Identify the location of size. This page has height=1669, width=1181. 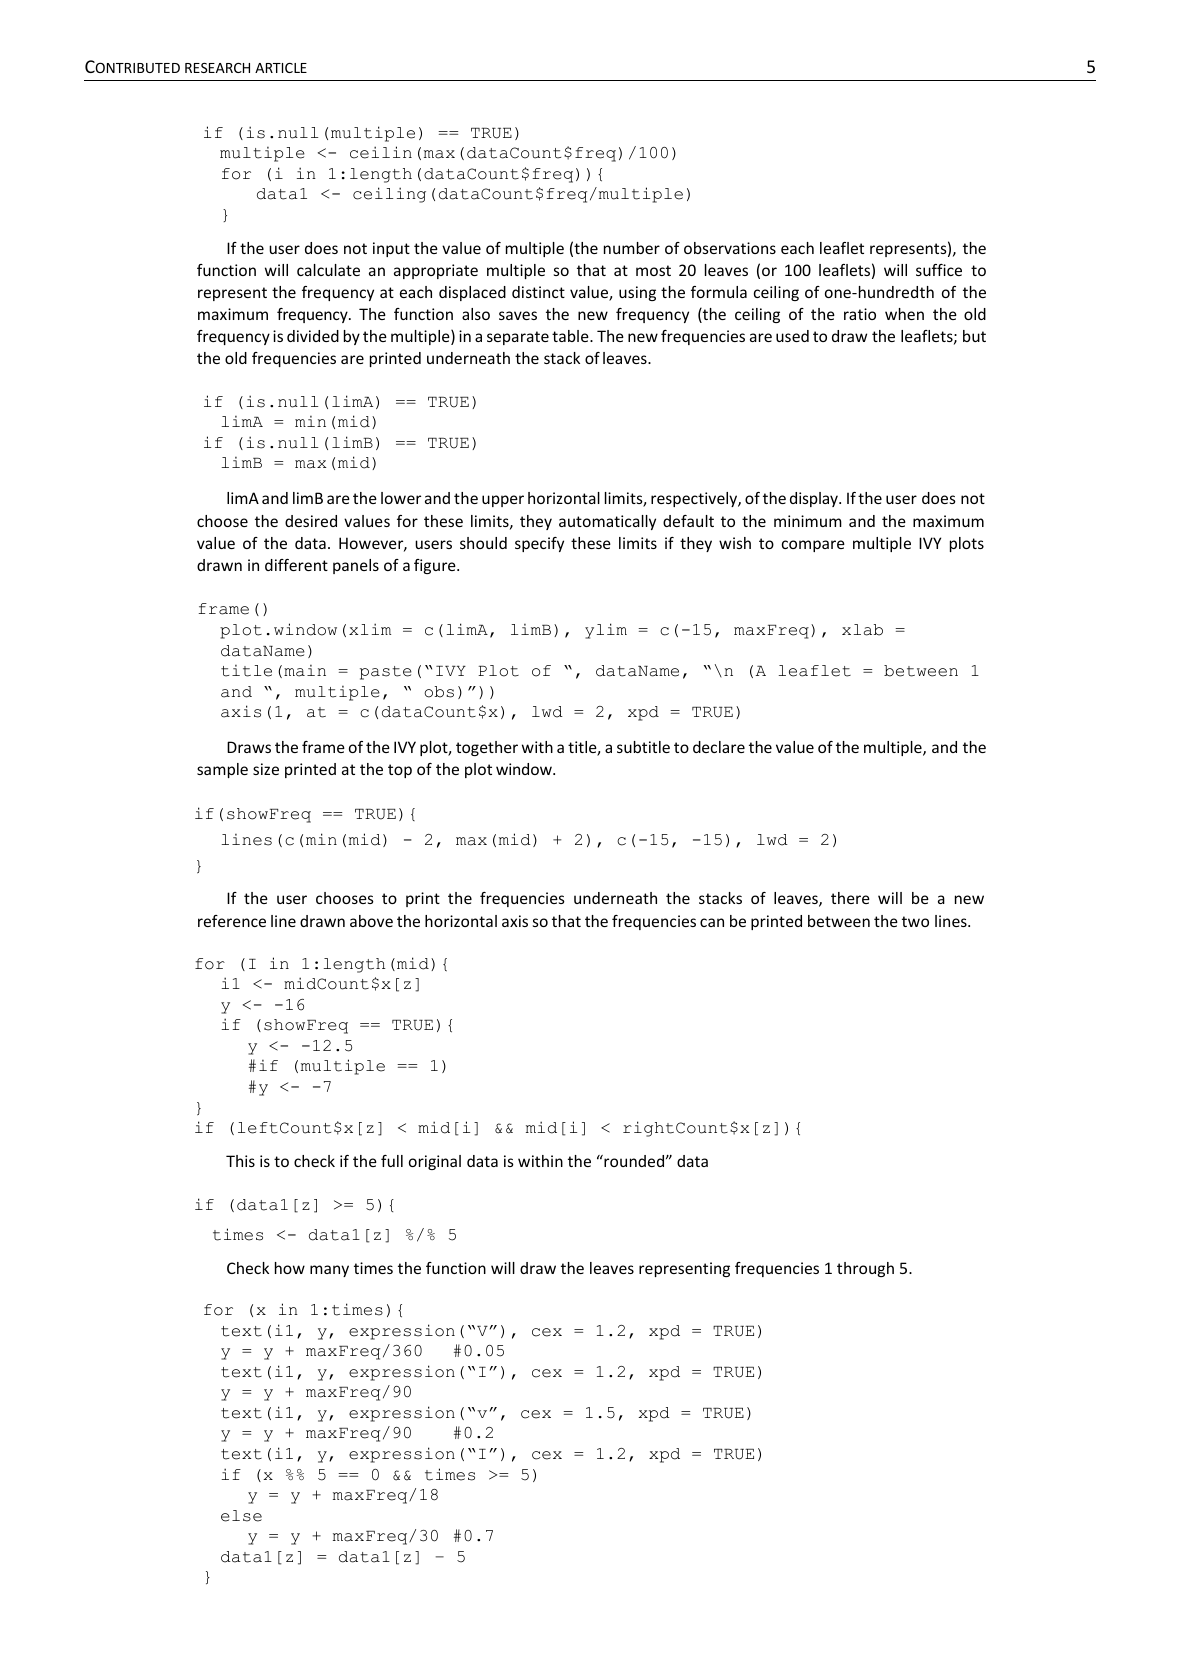
(266, 769).
